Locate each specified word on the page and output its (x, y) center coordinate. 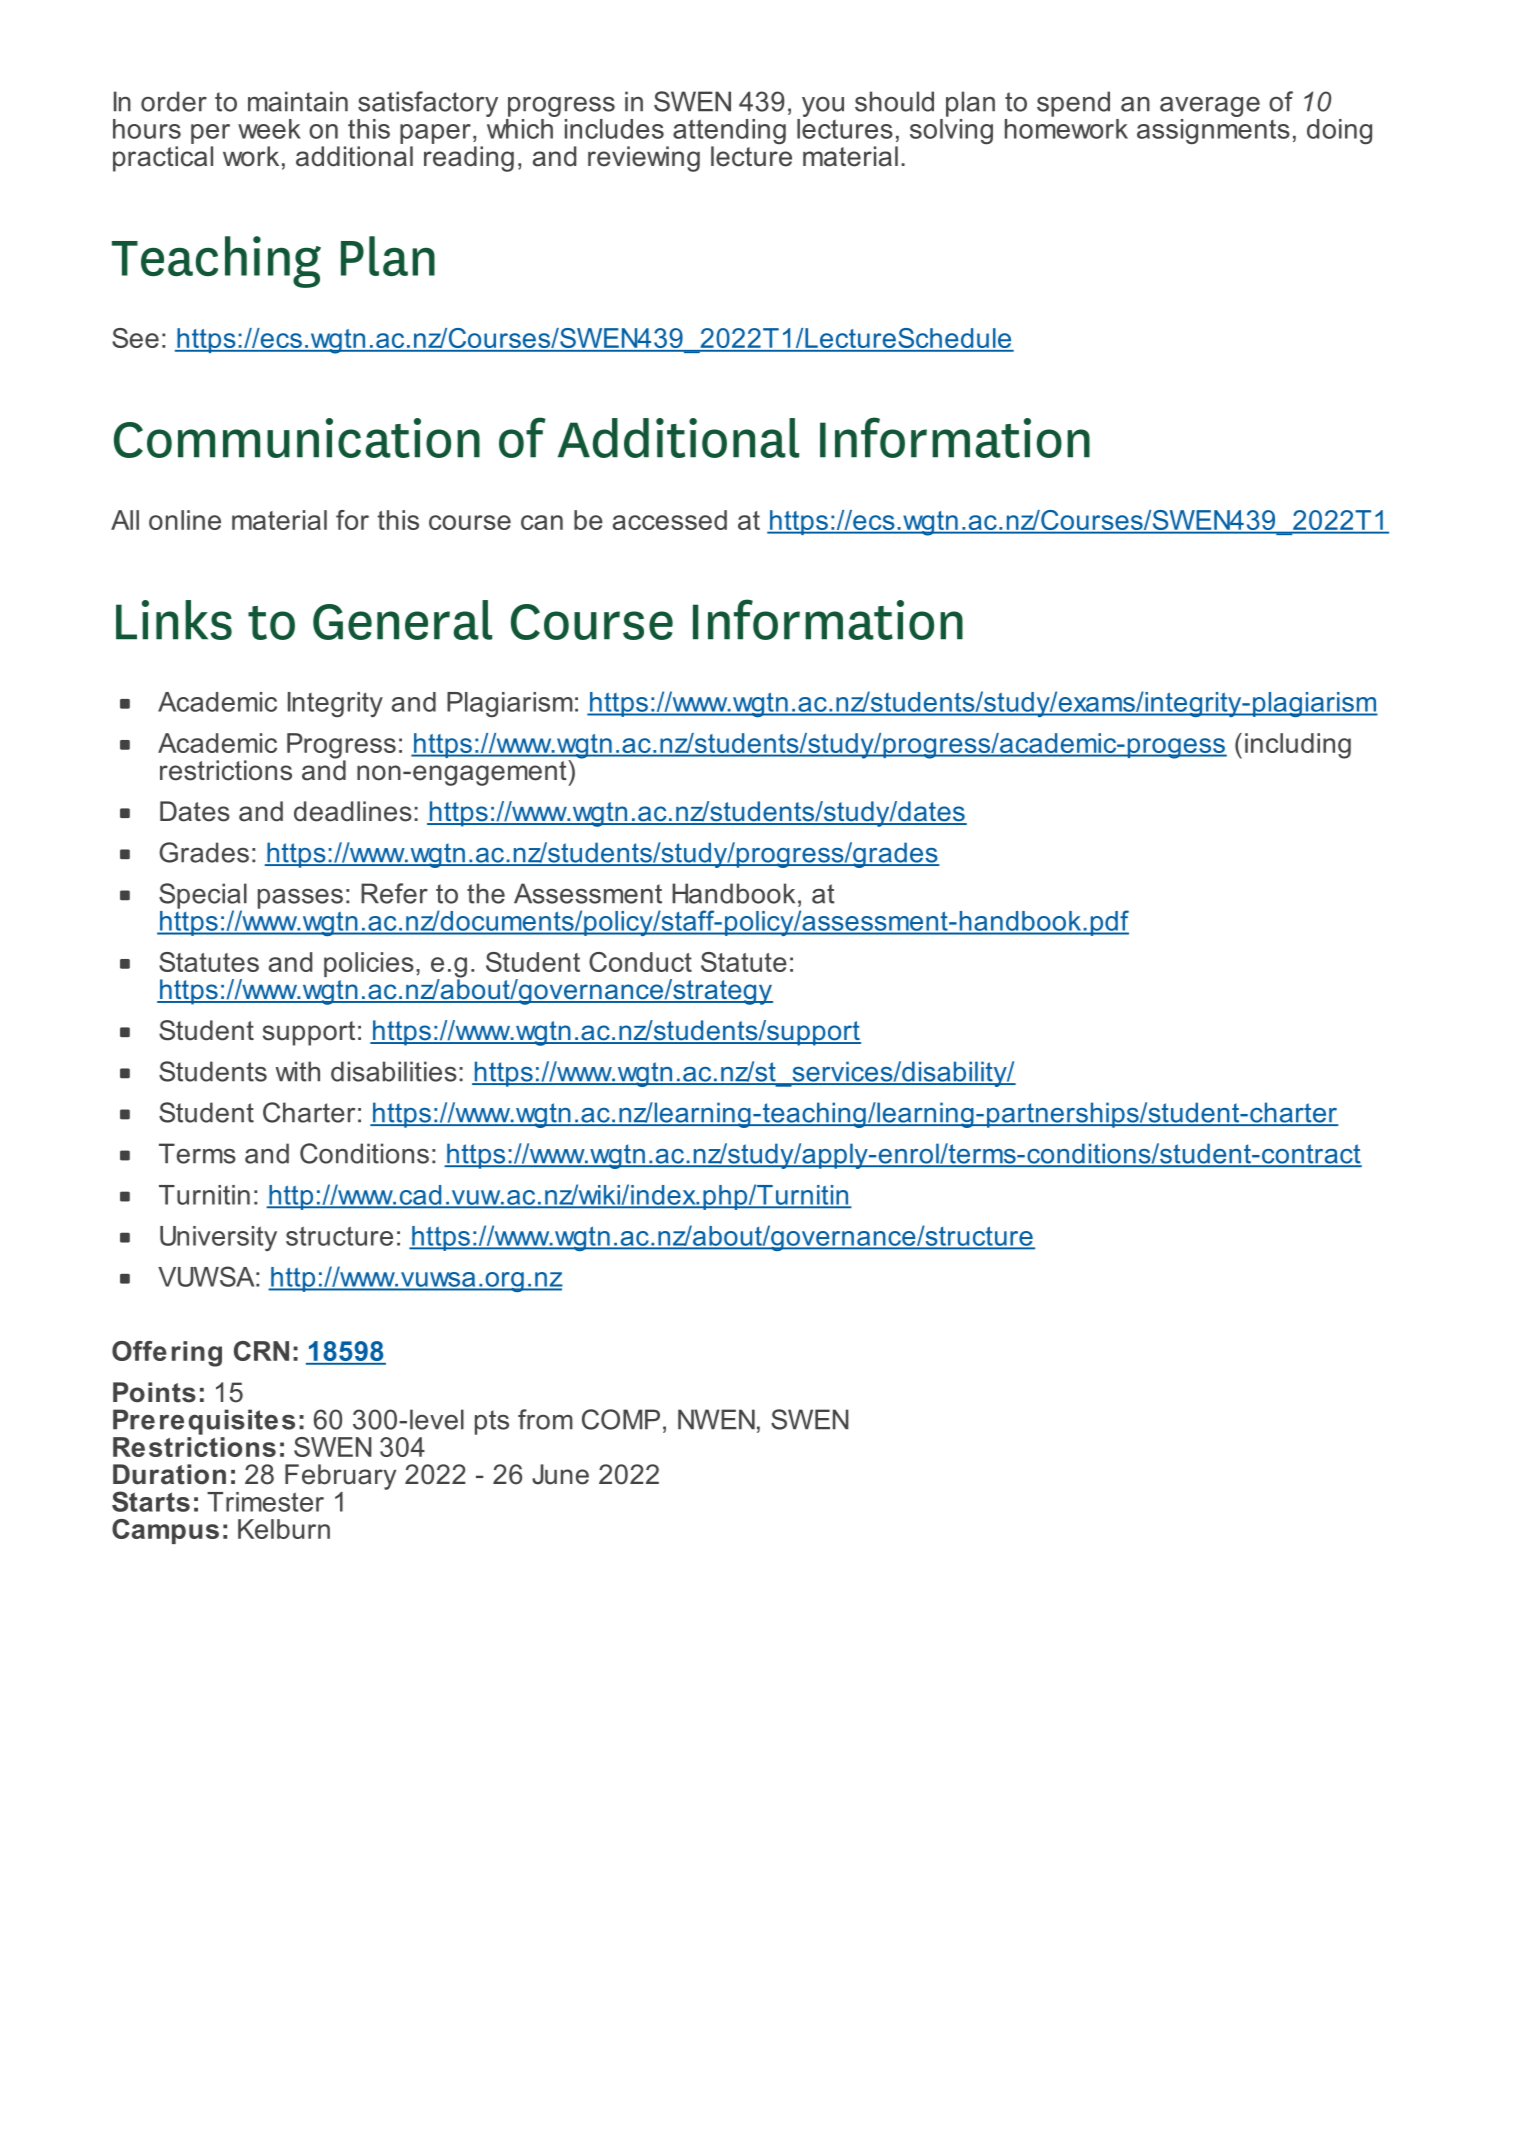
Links (174, 620)
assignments (1213, 130)
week (269, 129)
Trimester (265, 1502)
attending (729, 133)
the (486, 893)
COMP (621, 1419)
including (1298, 746)
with (297, 1071)
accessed (670, 520)
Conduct (640, 962)
